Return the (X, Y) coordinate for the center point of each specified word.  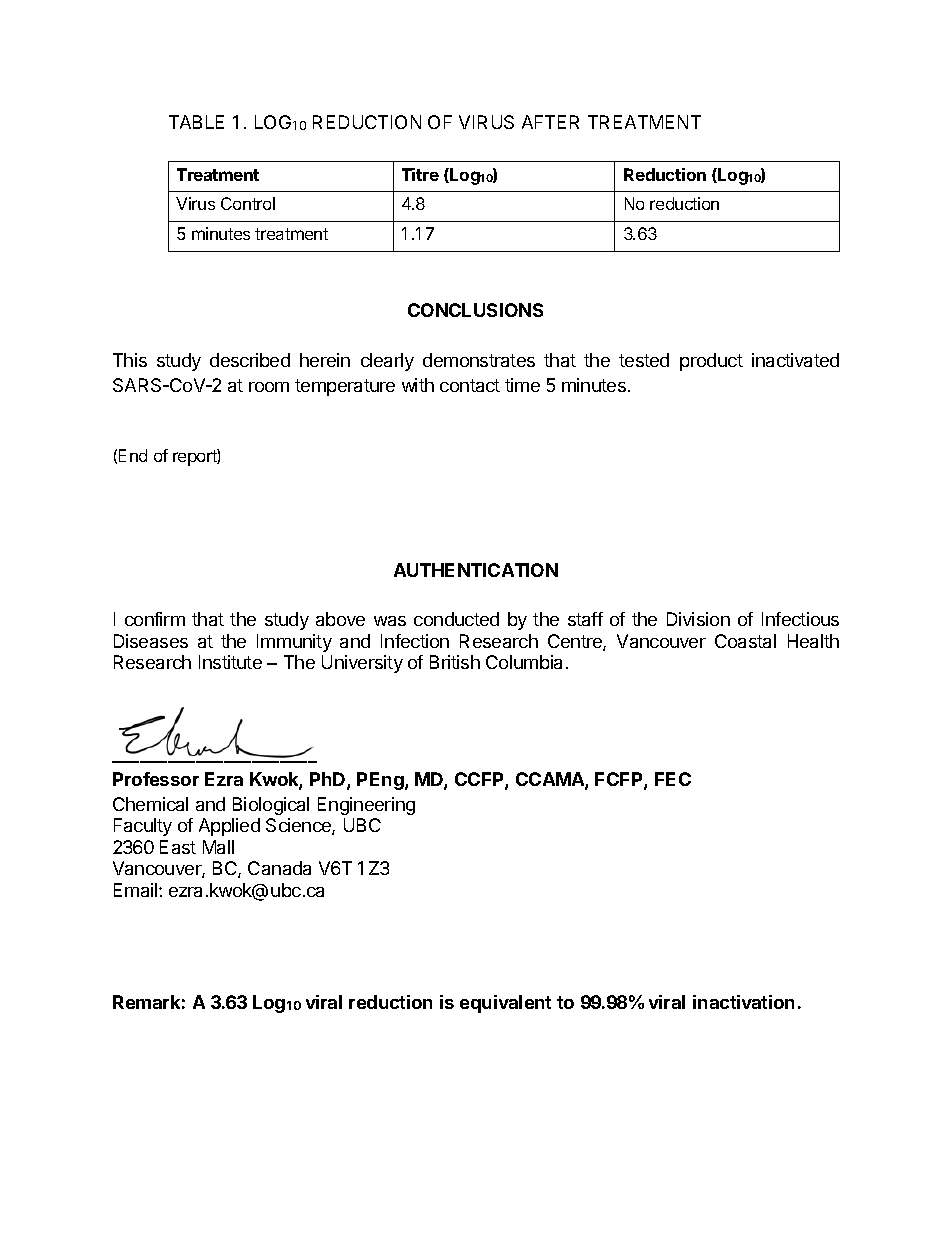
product (711, 362)
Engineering (366, 806)
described (250, 360)
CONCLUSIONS (475, 310)
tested (644, 360)
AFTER (550, 122)
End (133, 455)
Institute (230, 662)
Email (137, 890)
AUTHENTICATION (476, 570)
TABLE (196, 122)
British (455, 662)
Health (813, 641)
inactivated (795, 360)
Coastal (745, 641)
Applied (229, 827)
